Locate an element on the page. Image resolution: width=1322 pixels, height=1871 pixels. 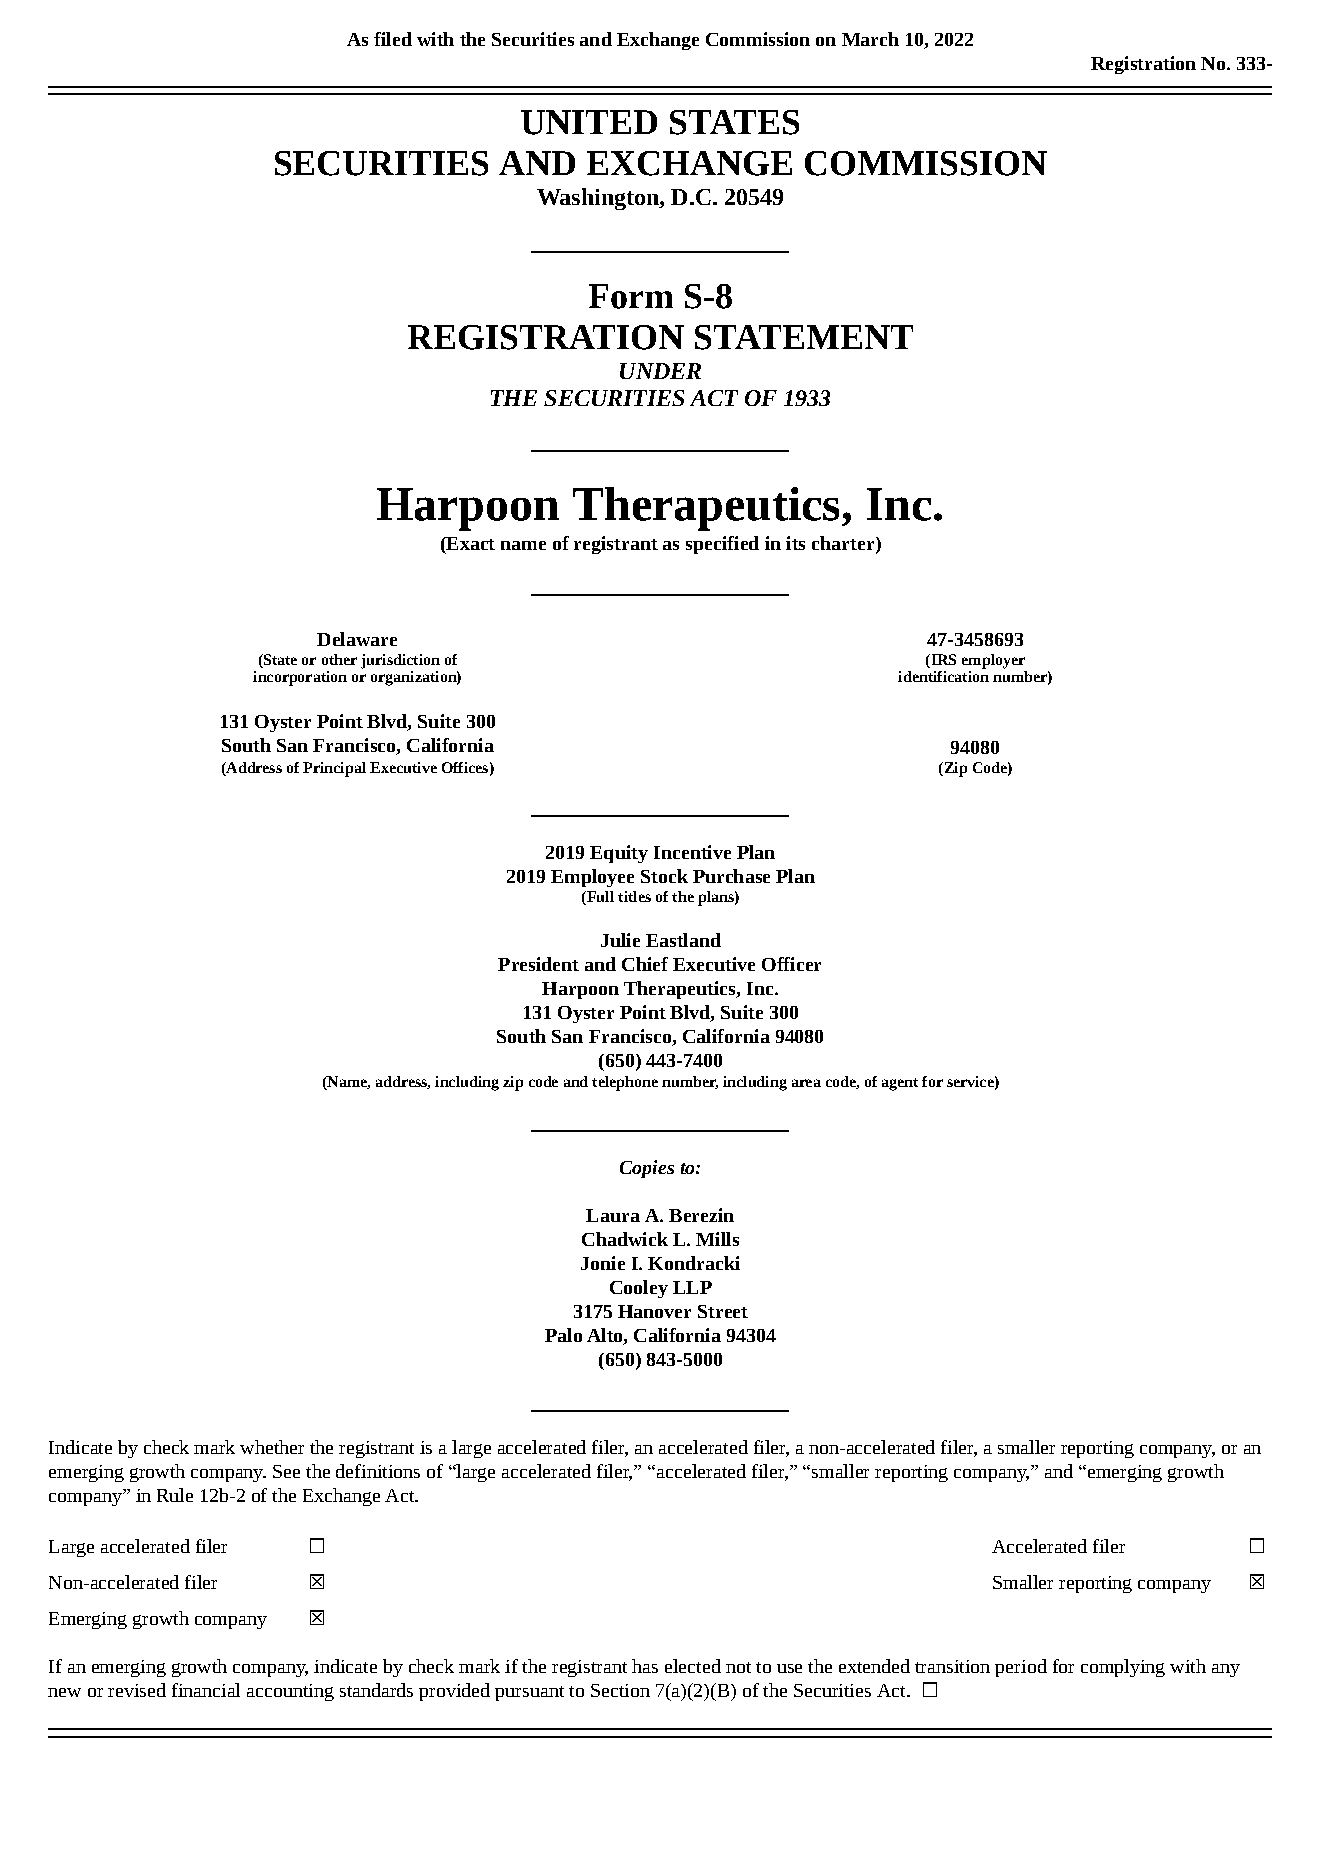
financial is located at coordinates (206, 1690).
